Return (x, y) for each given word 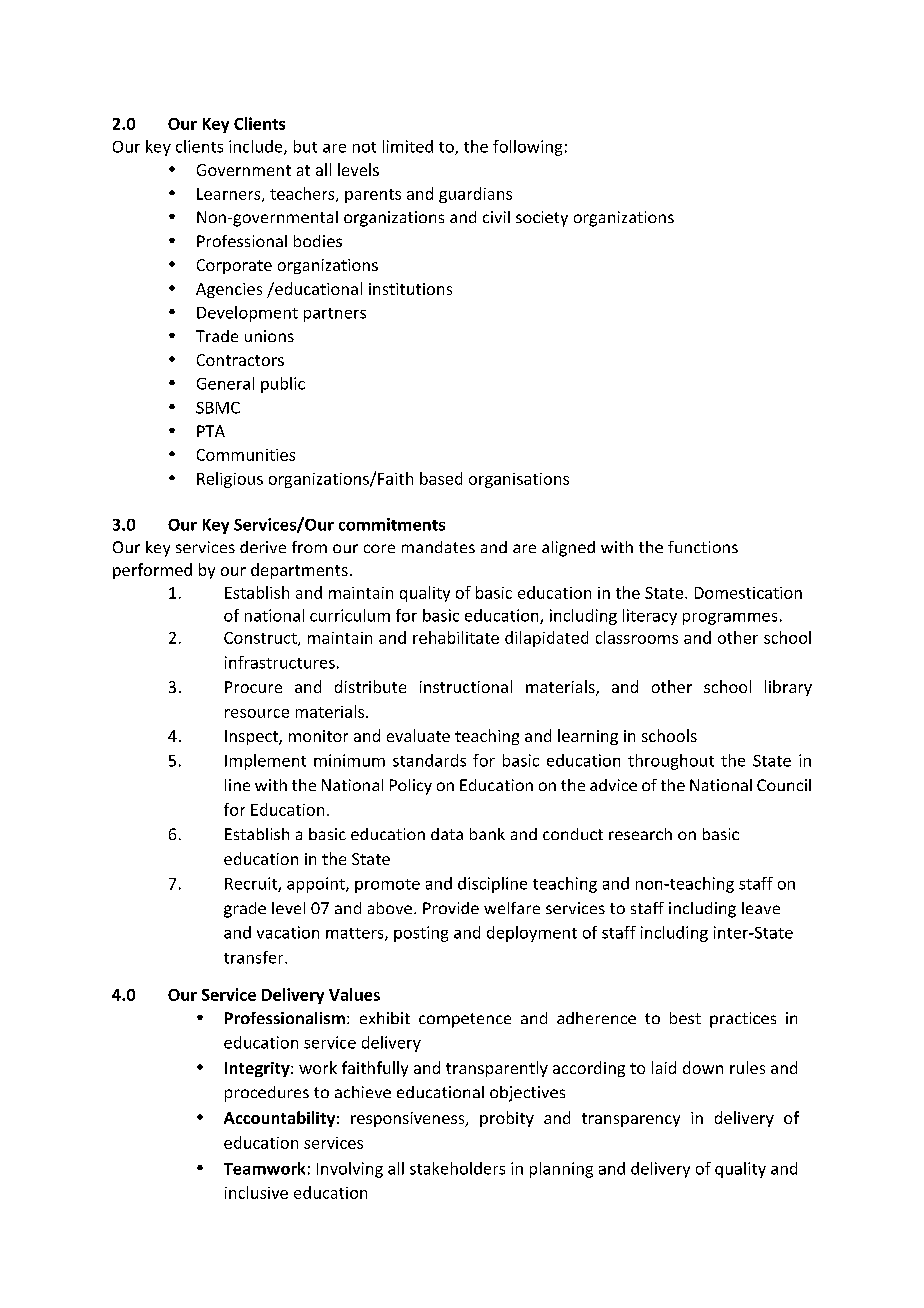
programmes (730, 619)
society (542, 219)
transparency (631, 1120)
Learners (230, 195)
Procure (253, 687)
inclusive (256, 1192)
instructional (466, 686)
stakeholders (457, 1168)
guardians (475, 195)
